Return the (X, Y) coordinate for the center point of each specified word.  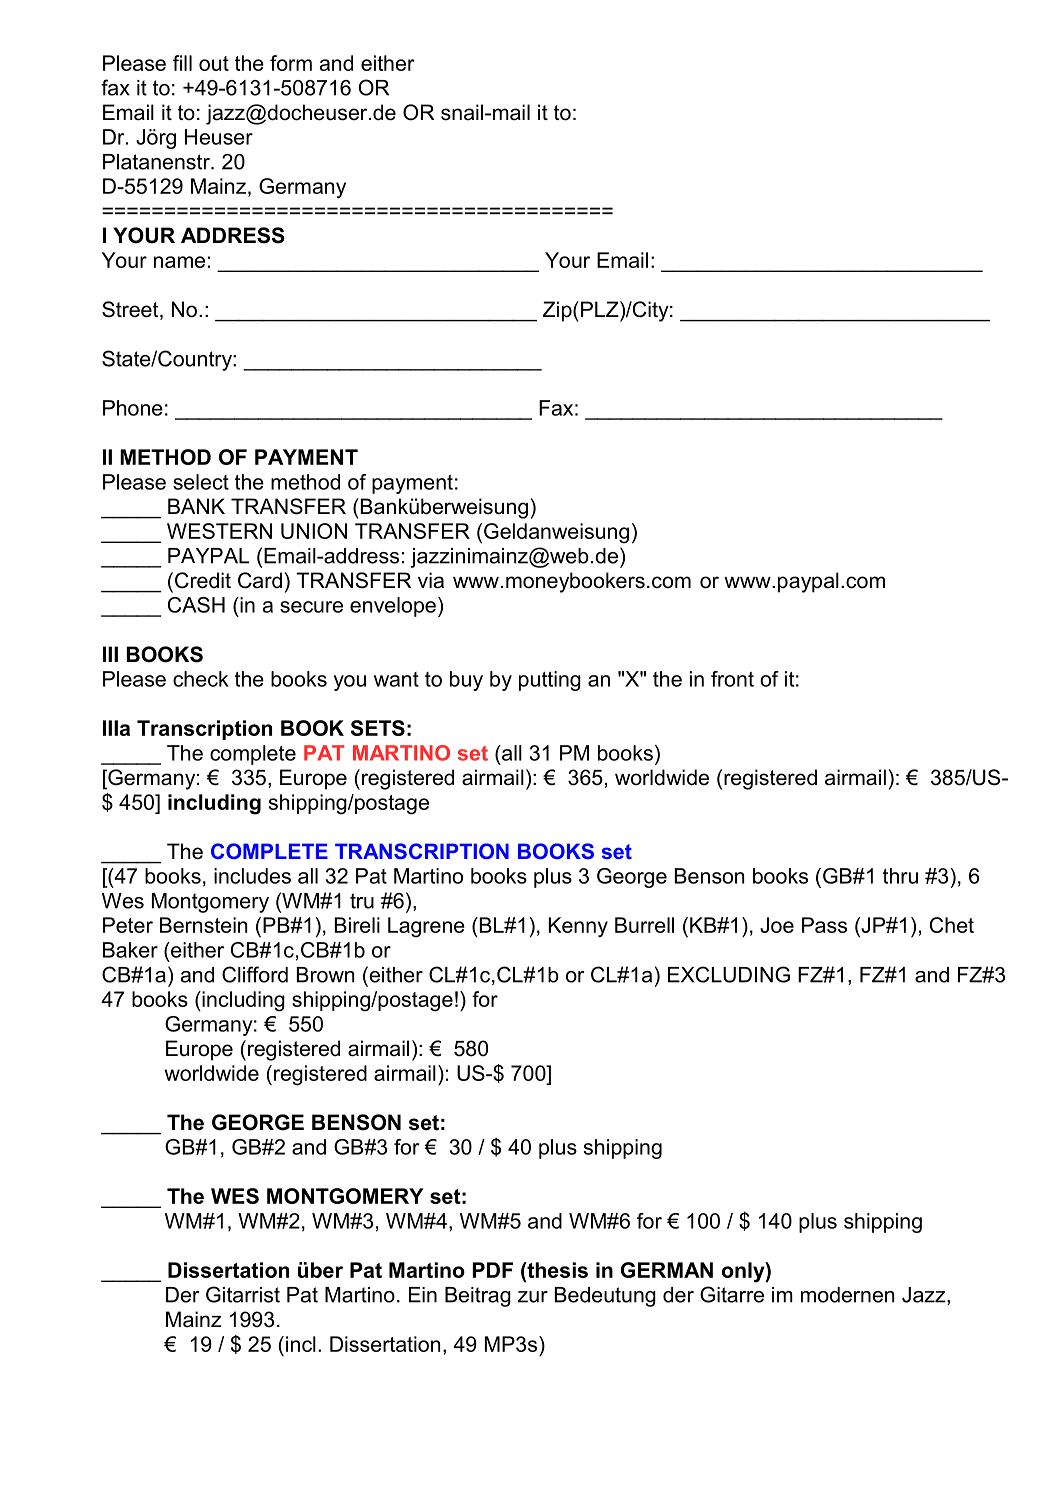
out (214, 63)
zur (533, 1297)
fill (182, 63)
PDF (493, 1270)
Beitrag (478, 1297)
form (291, 63)
